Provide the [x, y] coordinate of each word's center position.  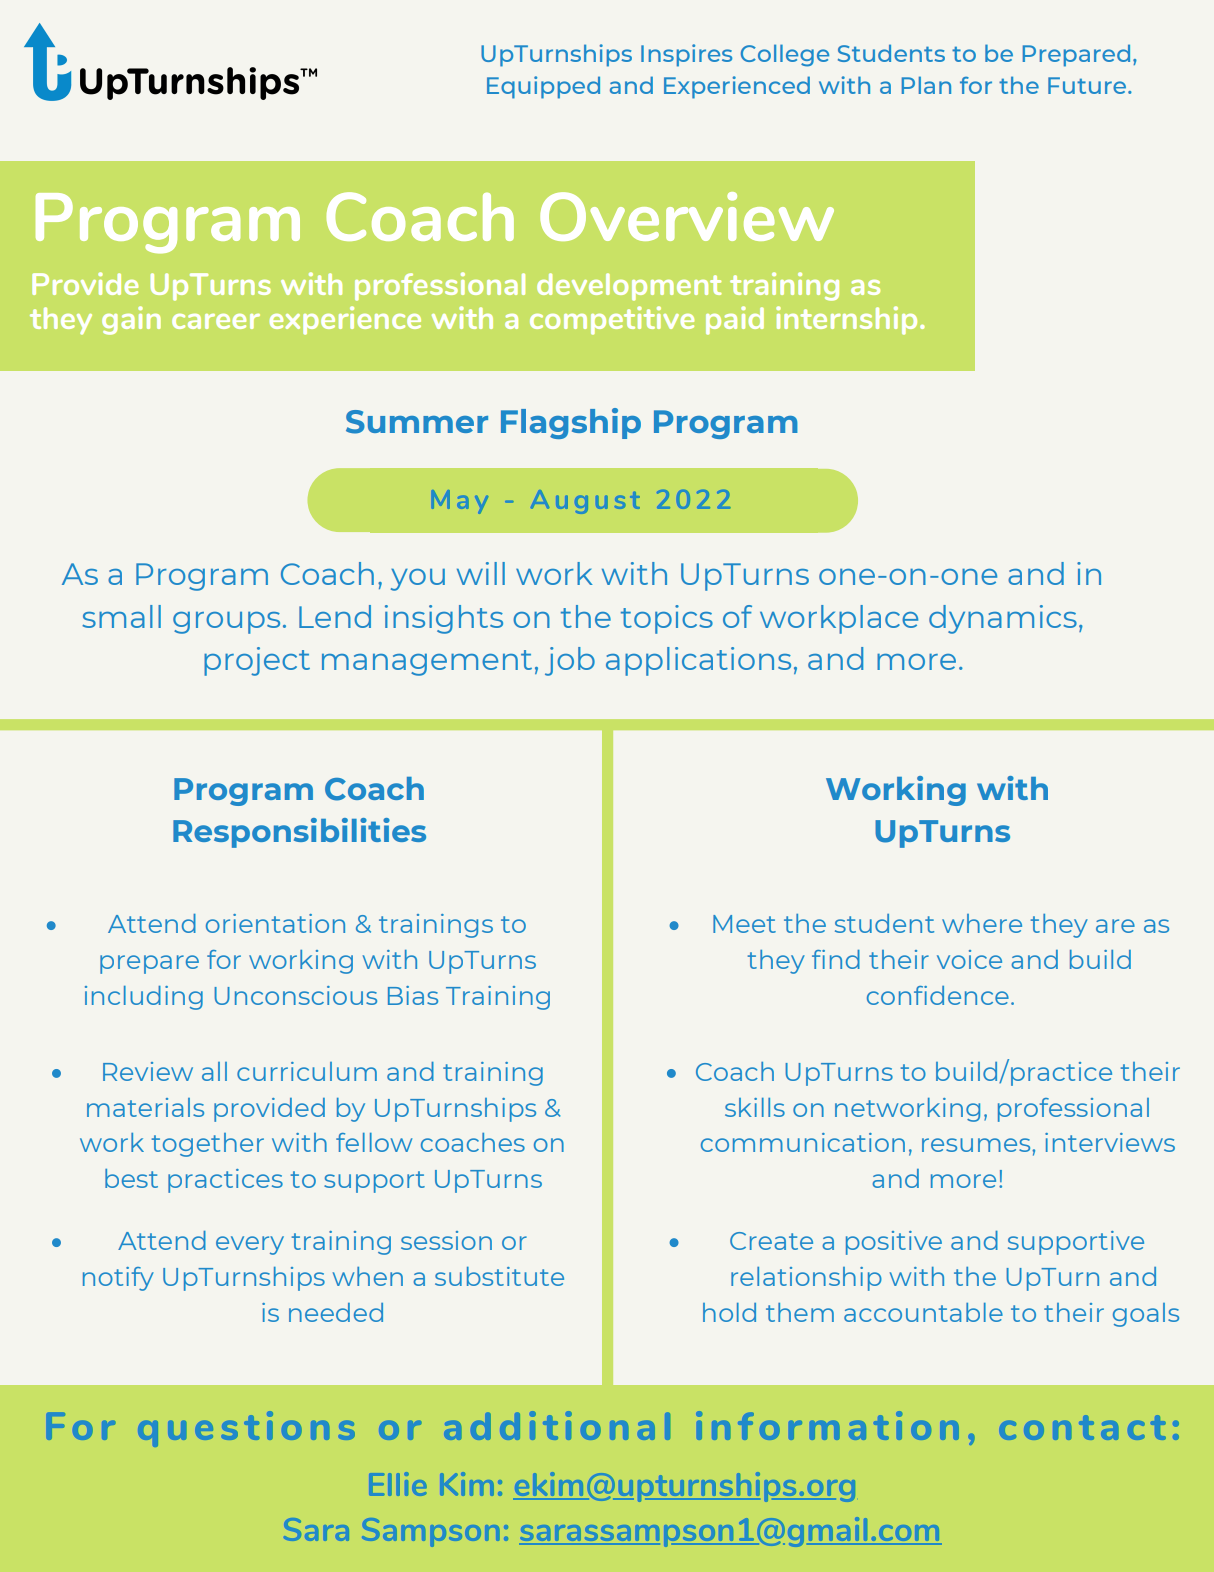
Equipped [543, 87]
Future [1088, 85]
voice [969, 959]
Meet [744, 924]
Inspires [686, 55]
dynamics [1003, 619]
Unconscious [295, 995]
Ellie [398, 1484]
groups [226, 623]
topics [667, 619]
